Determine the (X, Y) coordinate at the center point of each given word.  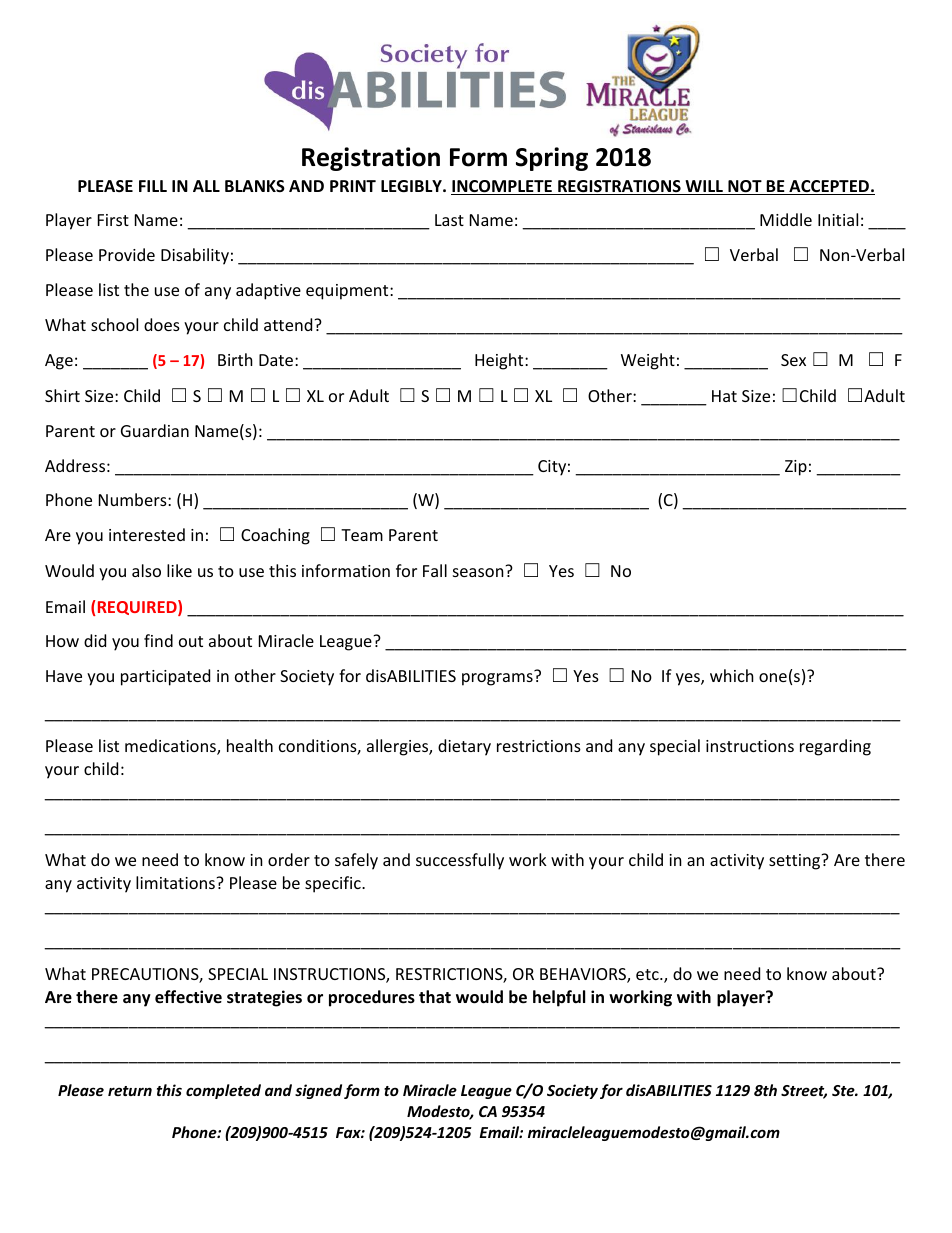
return (130, 1091)
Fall (435, 570)
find (158, 640)
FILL (153, 186)
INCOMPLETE (502, 187)
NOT (745, 187)
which (732, 675)
